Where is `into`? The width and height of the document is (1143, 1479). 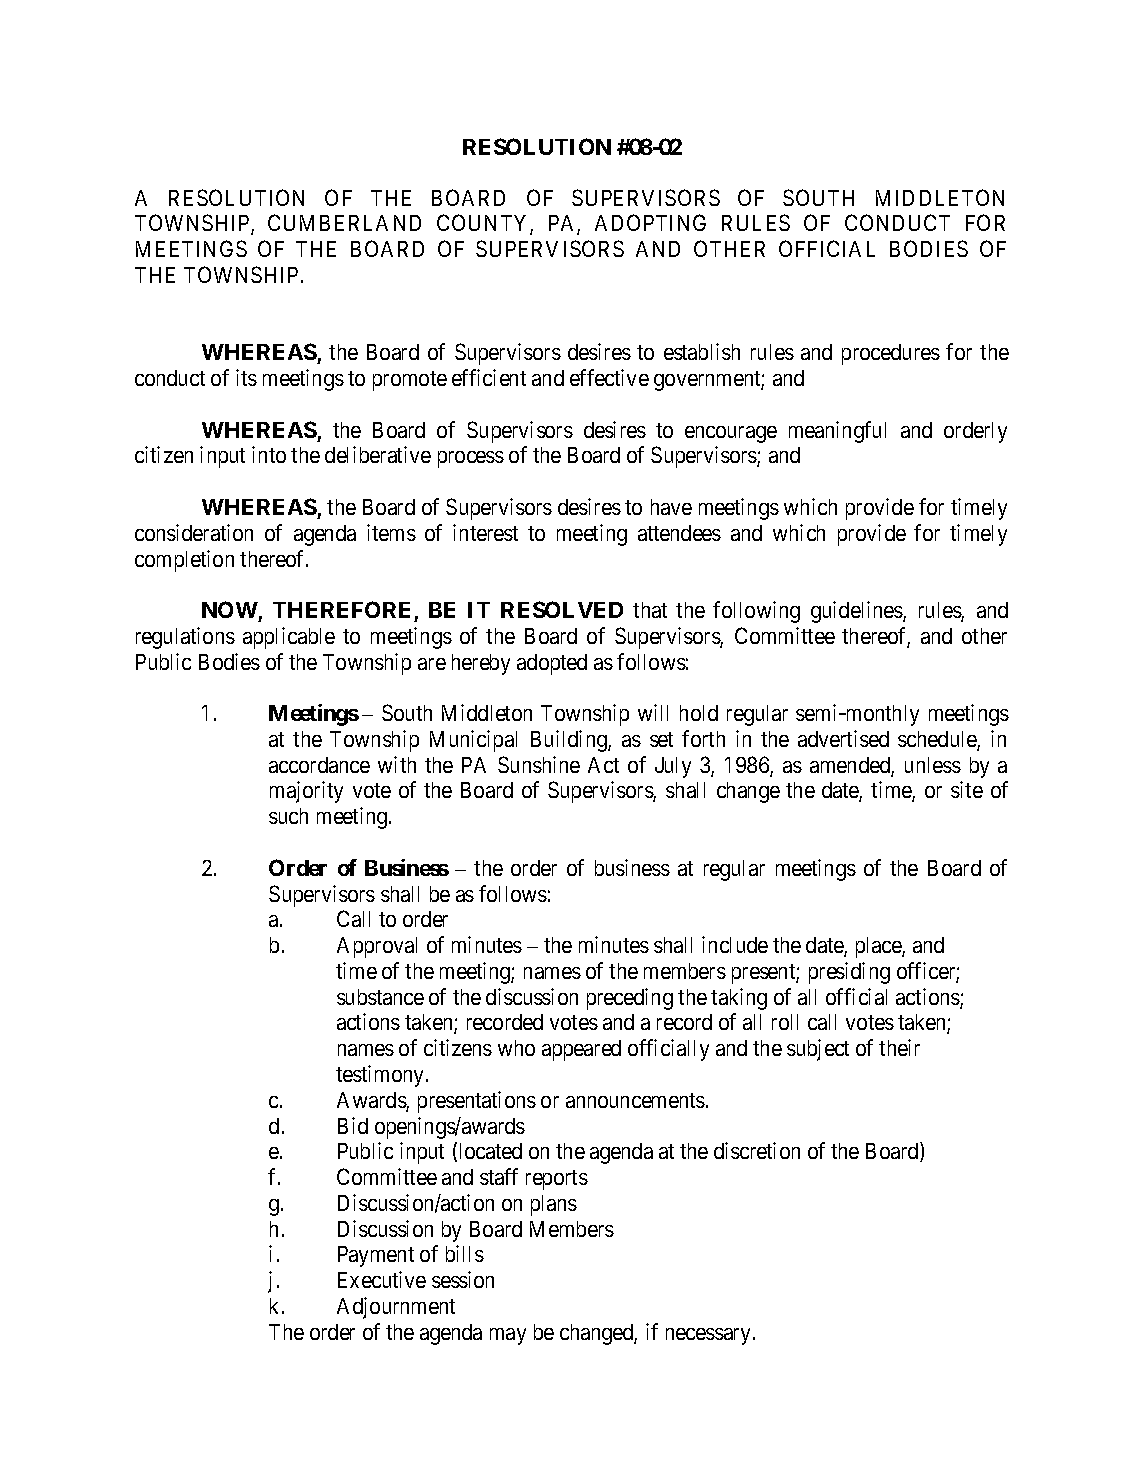 into is located at coordinates (269, 454).
